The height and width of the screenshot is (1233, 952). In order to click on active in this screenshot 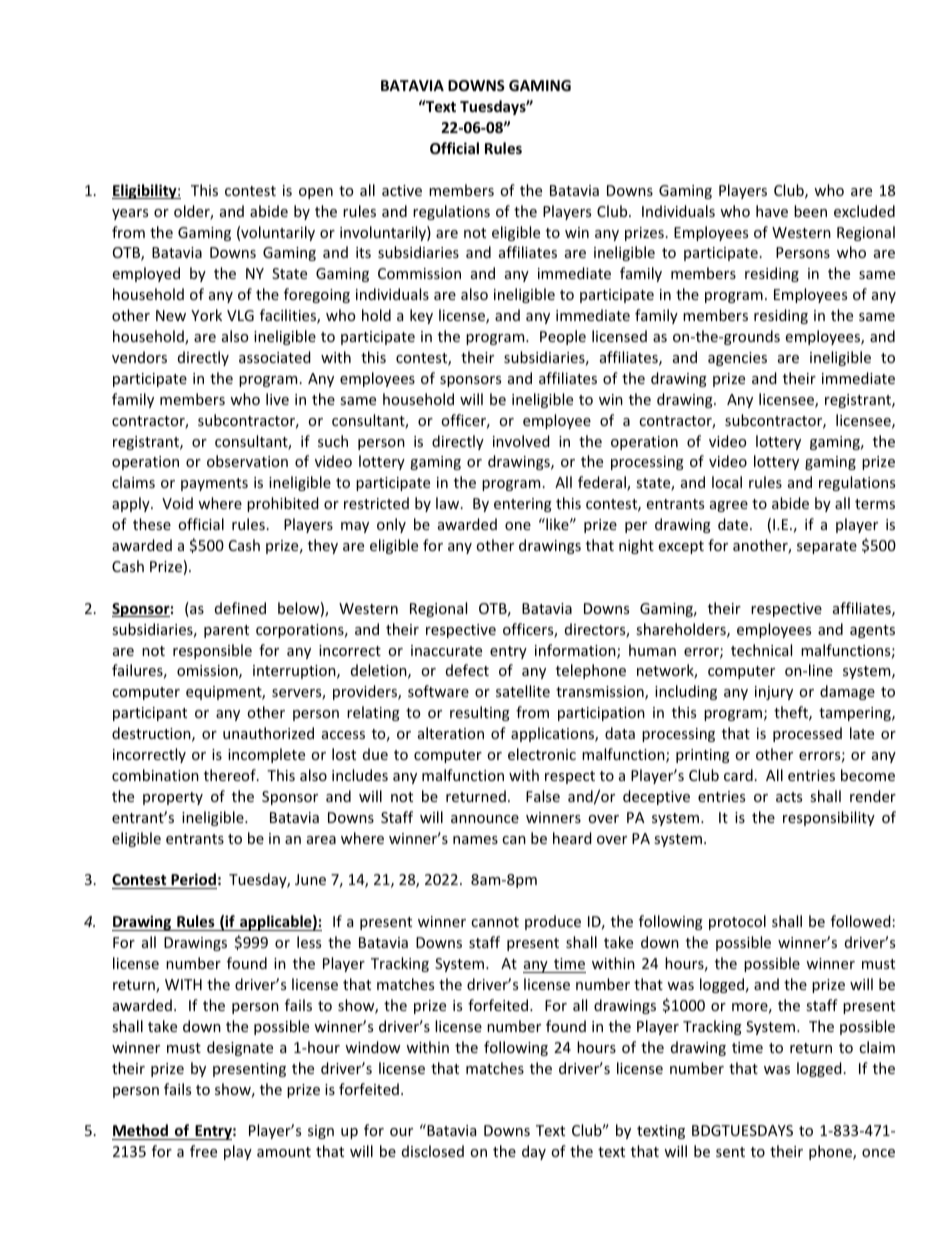, I will do `click(402, 190)`.
